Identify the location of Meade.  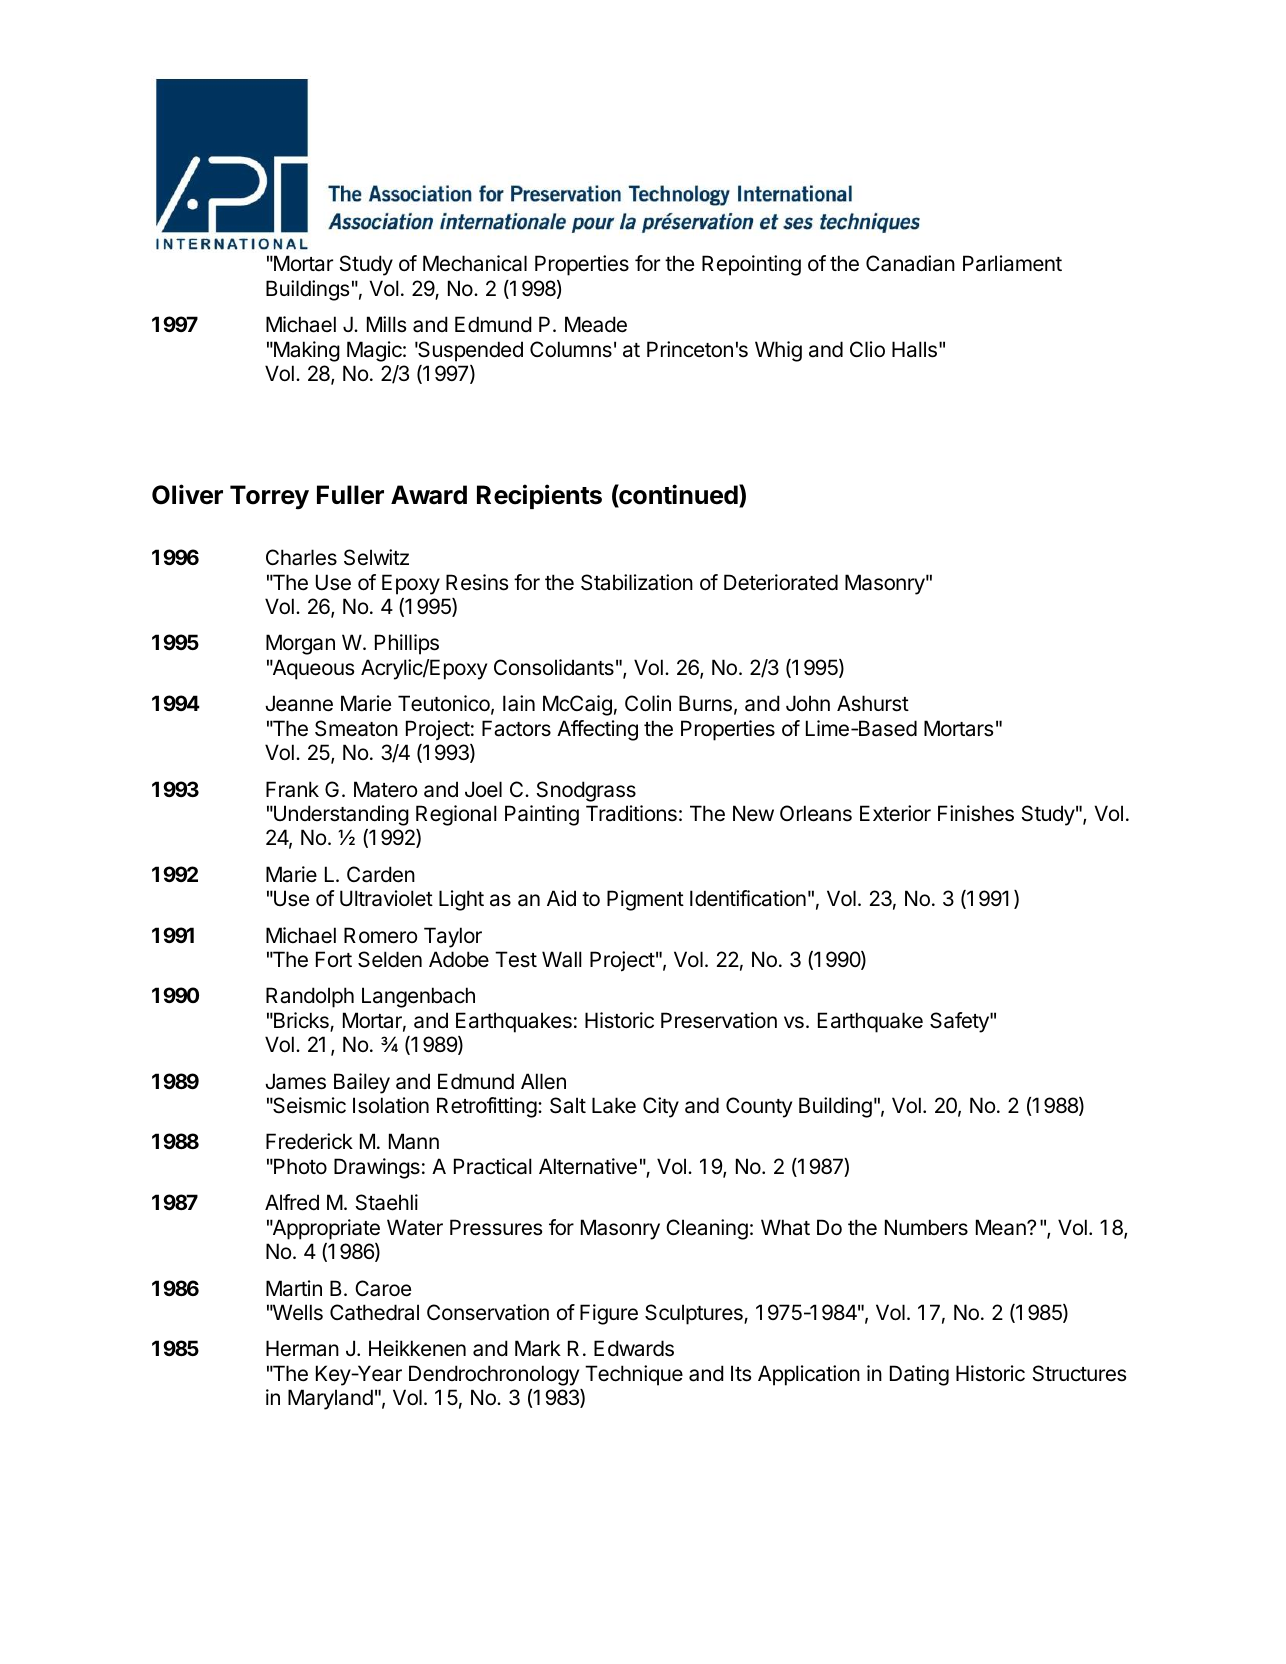
(596, 324).
